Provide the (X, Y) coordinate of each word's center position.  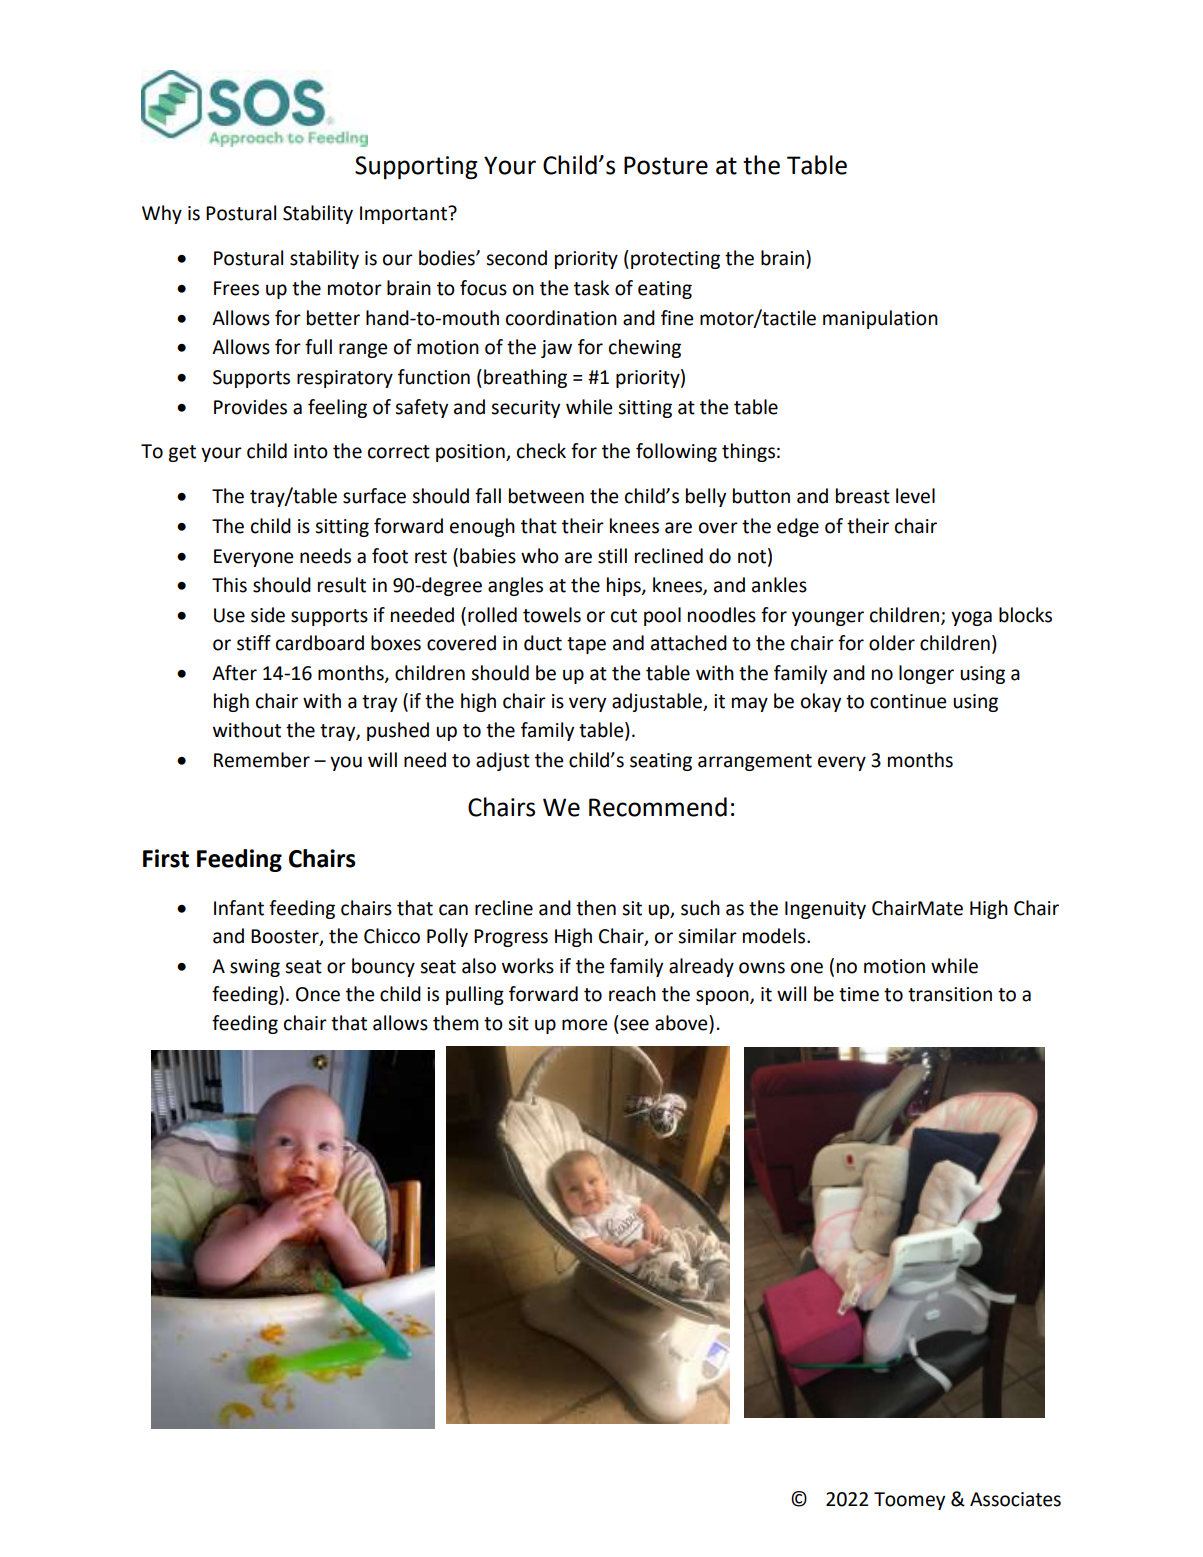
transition (950, 994)
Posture (666, 165)
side (268, 615)
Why (162, 214)
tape (586, 645)
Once (318, 994)
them (456, 1023)
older (892, 643)
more (584, 1025)
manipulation (880, 319)
